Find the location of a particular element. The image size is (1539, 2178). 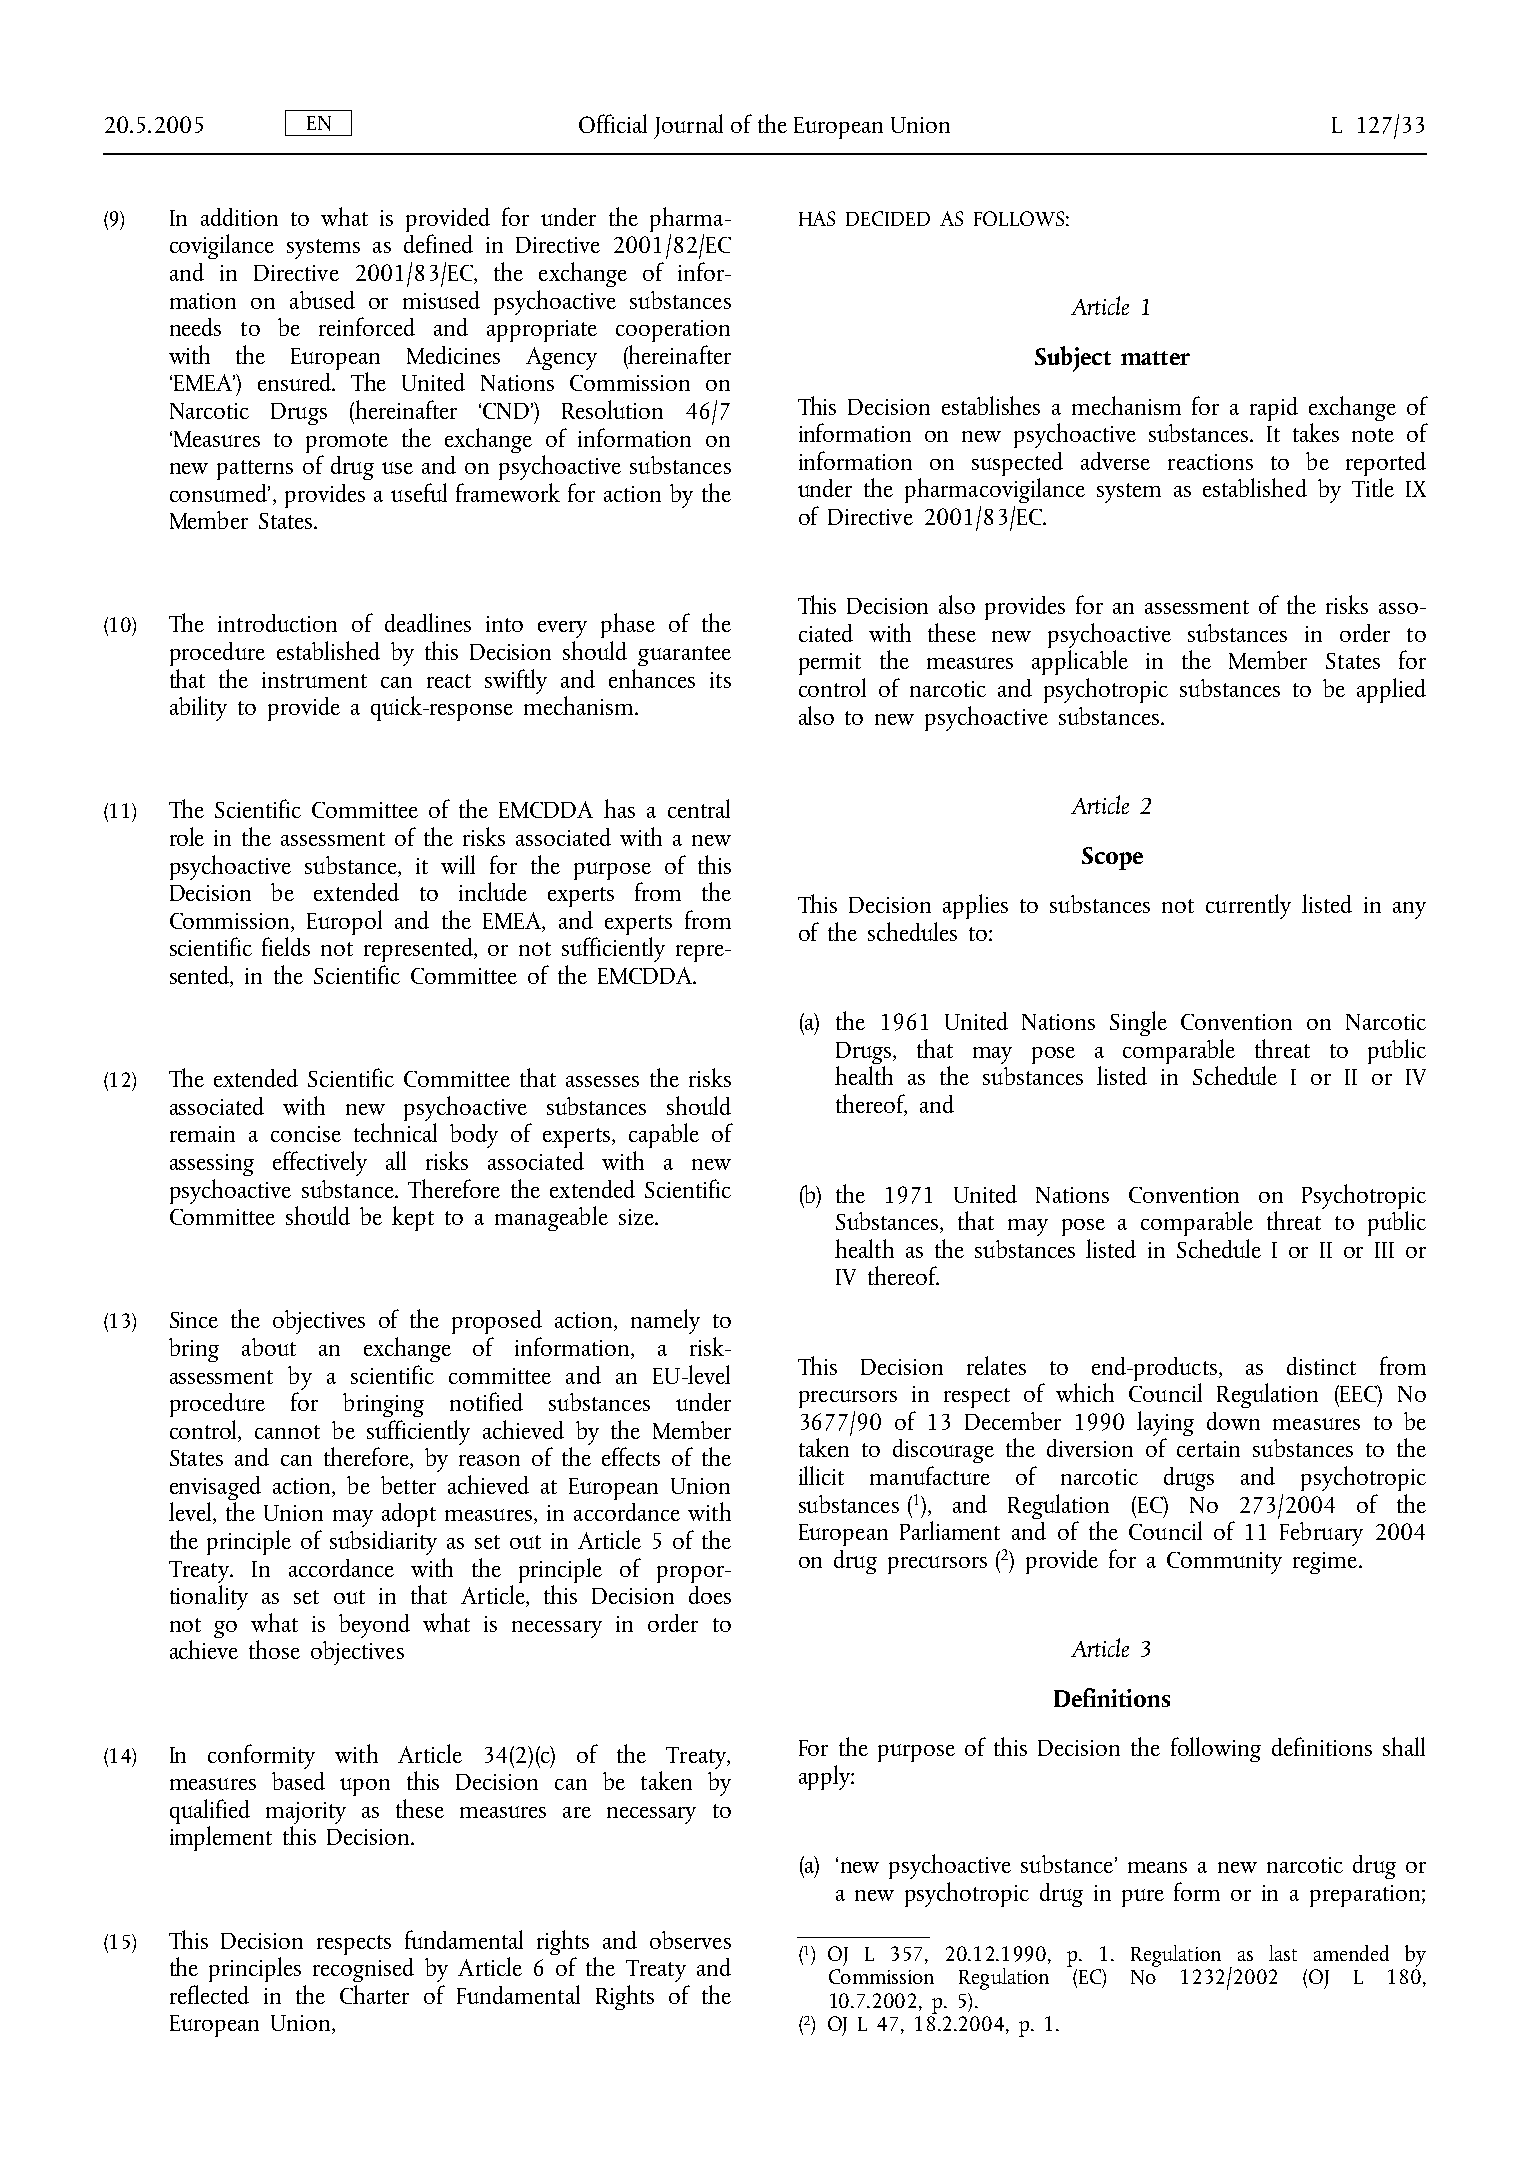

central is located at coordinates (699, 808).
